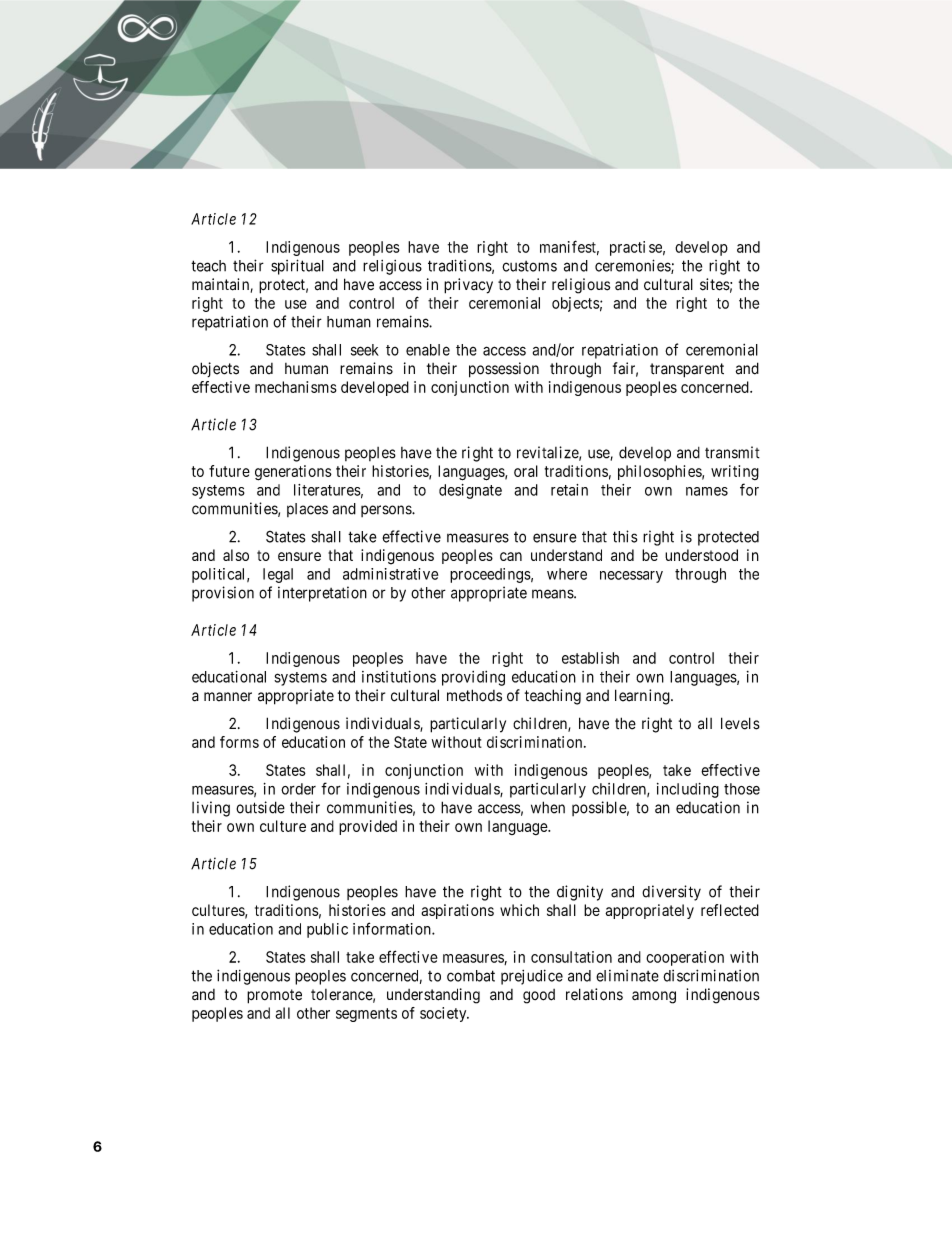 The image size is (952, 1233). Describe the element at coordinates (633, 266) in the screenshot. I see `ceremonies` at that location.
